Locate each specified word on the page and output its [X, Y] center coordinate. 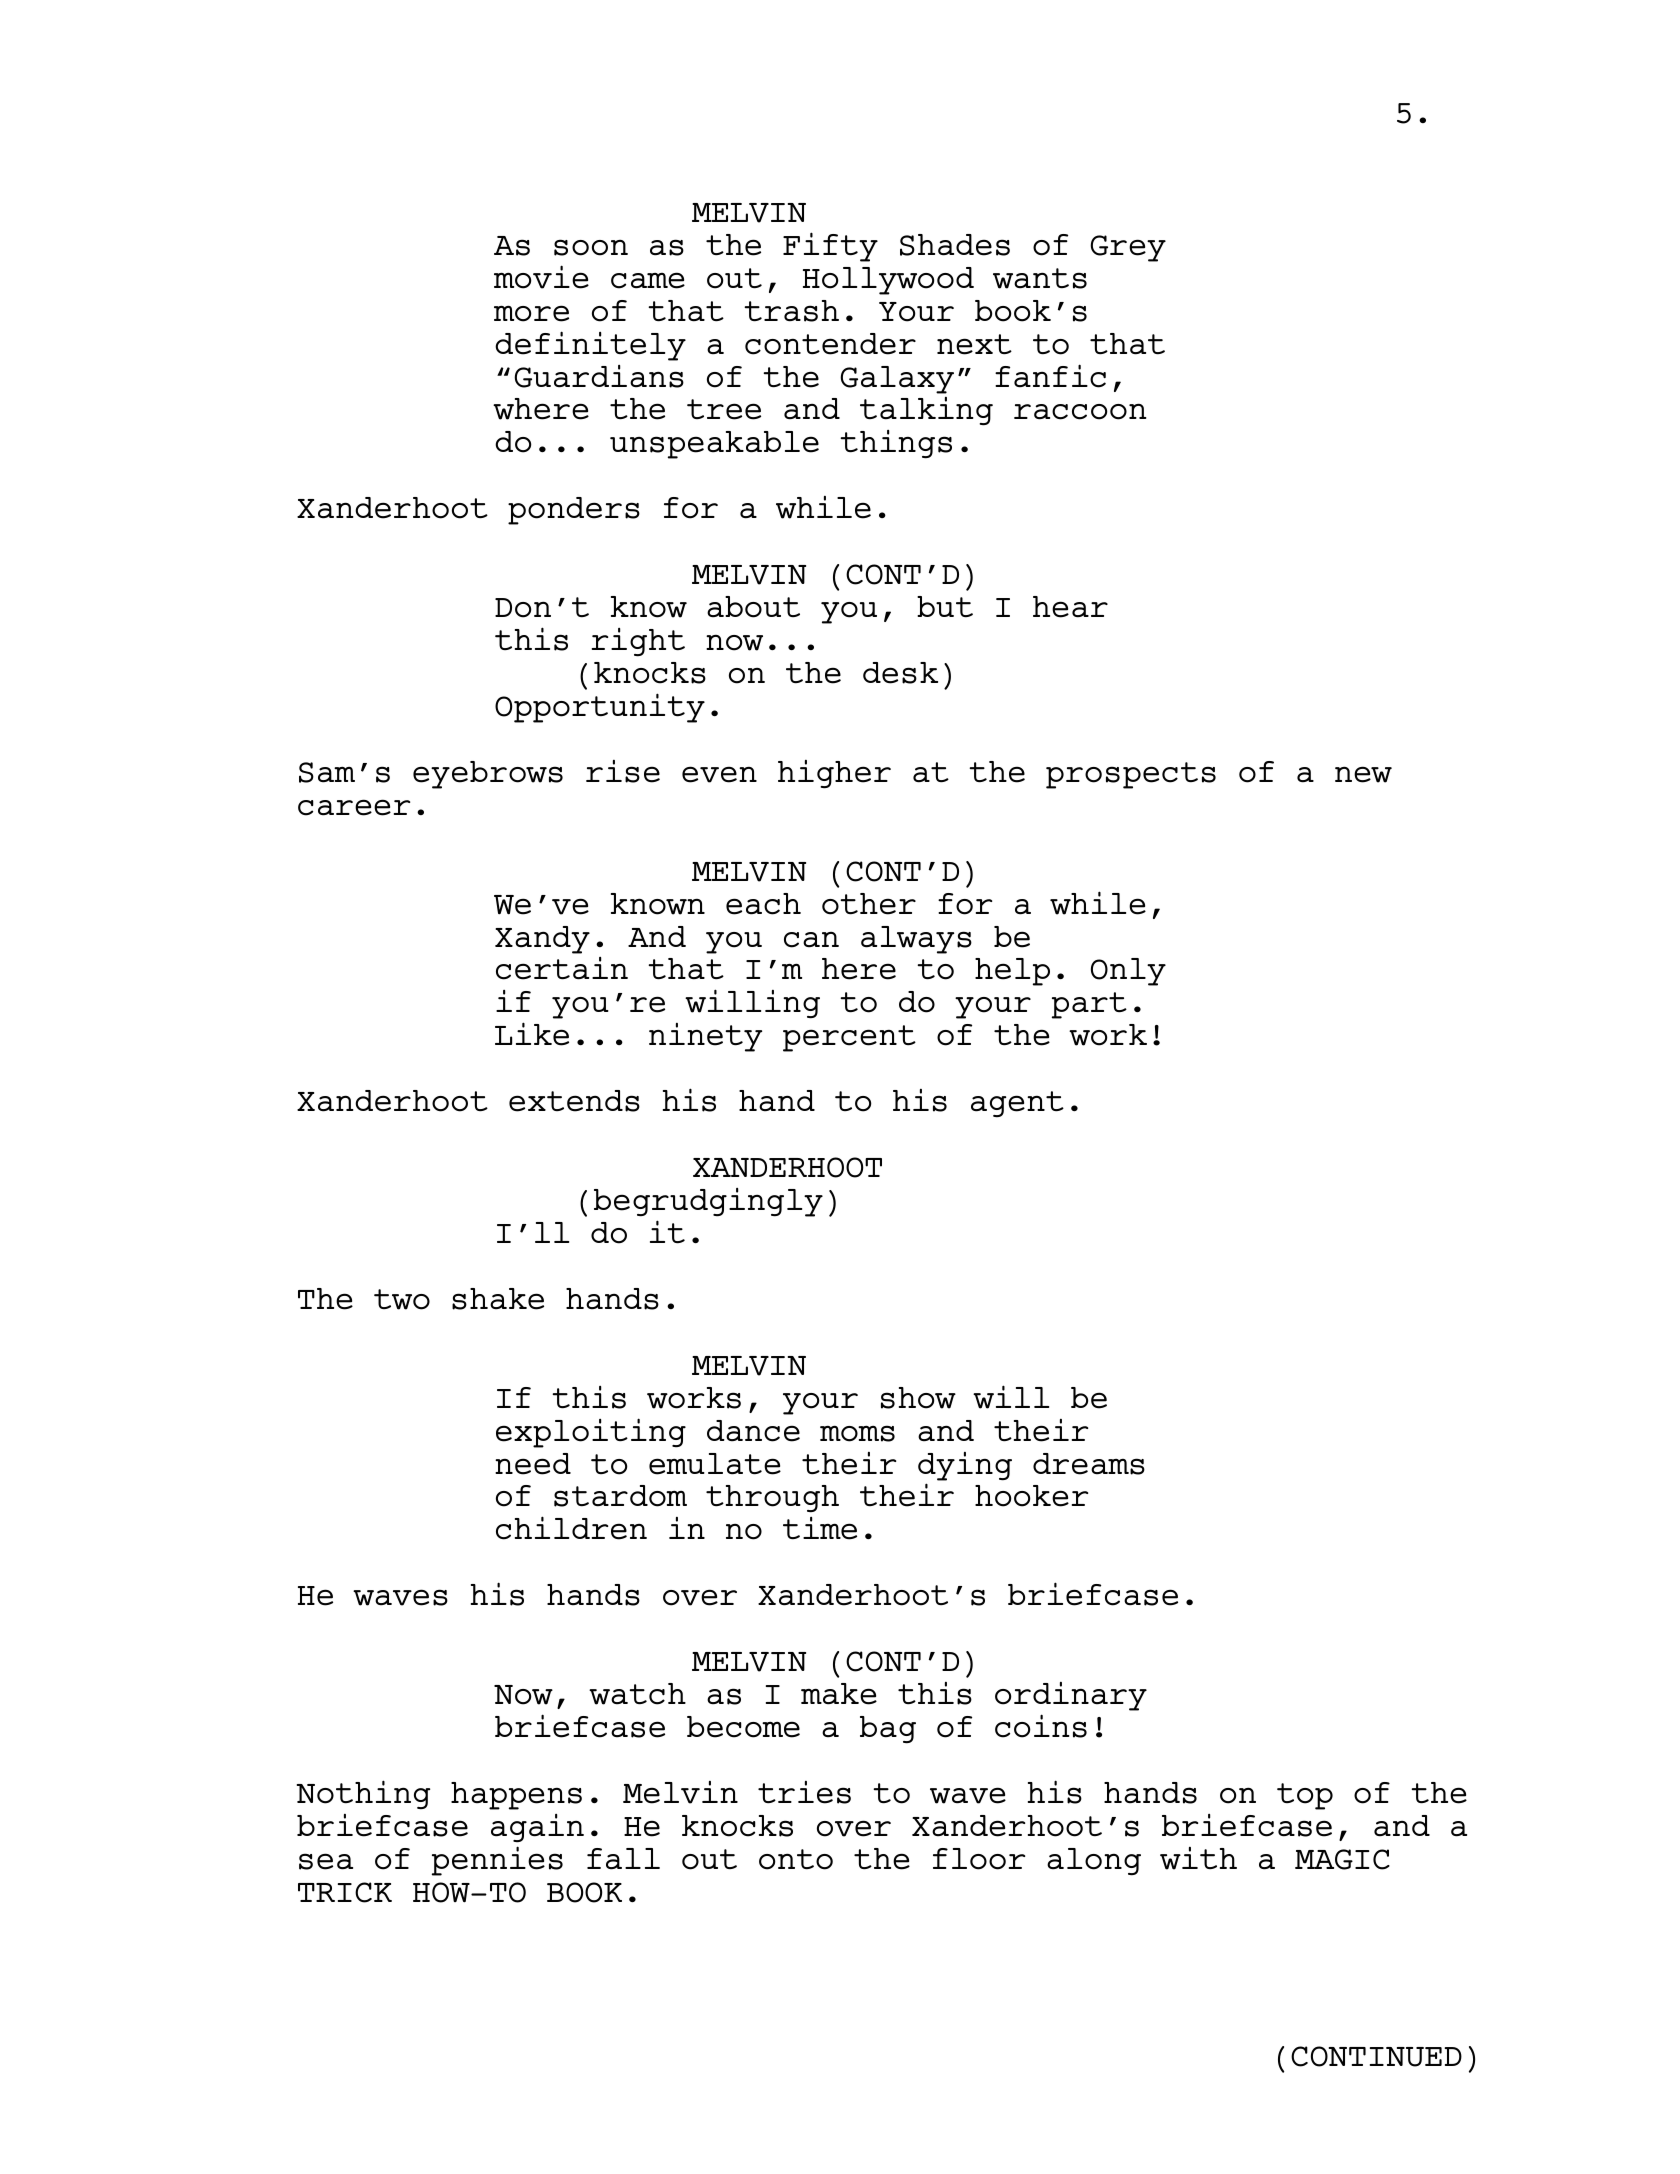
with [1198, 1858]
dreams [1089, 1464]
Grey [1128, 248]
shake [498, 1299]
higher [834, 774]
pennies [497, 1861]
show [918, 1398]
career [354, 807]
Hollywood [888, 281]
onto [796, 1859]
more [531, 313]
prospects [1131, 775]
